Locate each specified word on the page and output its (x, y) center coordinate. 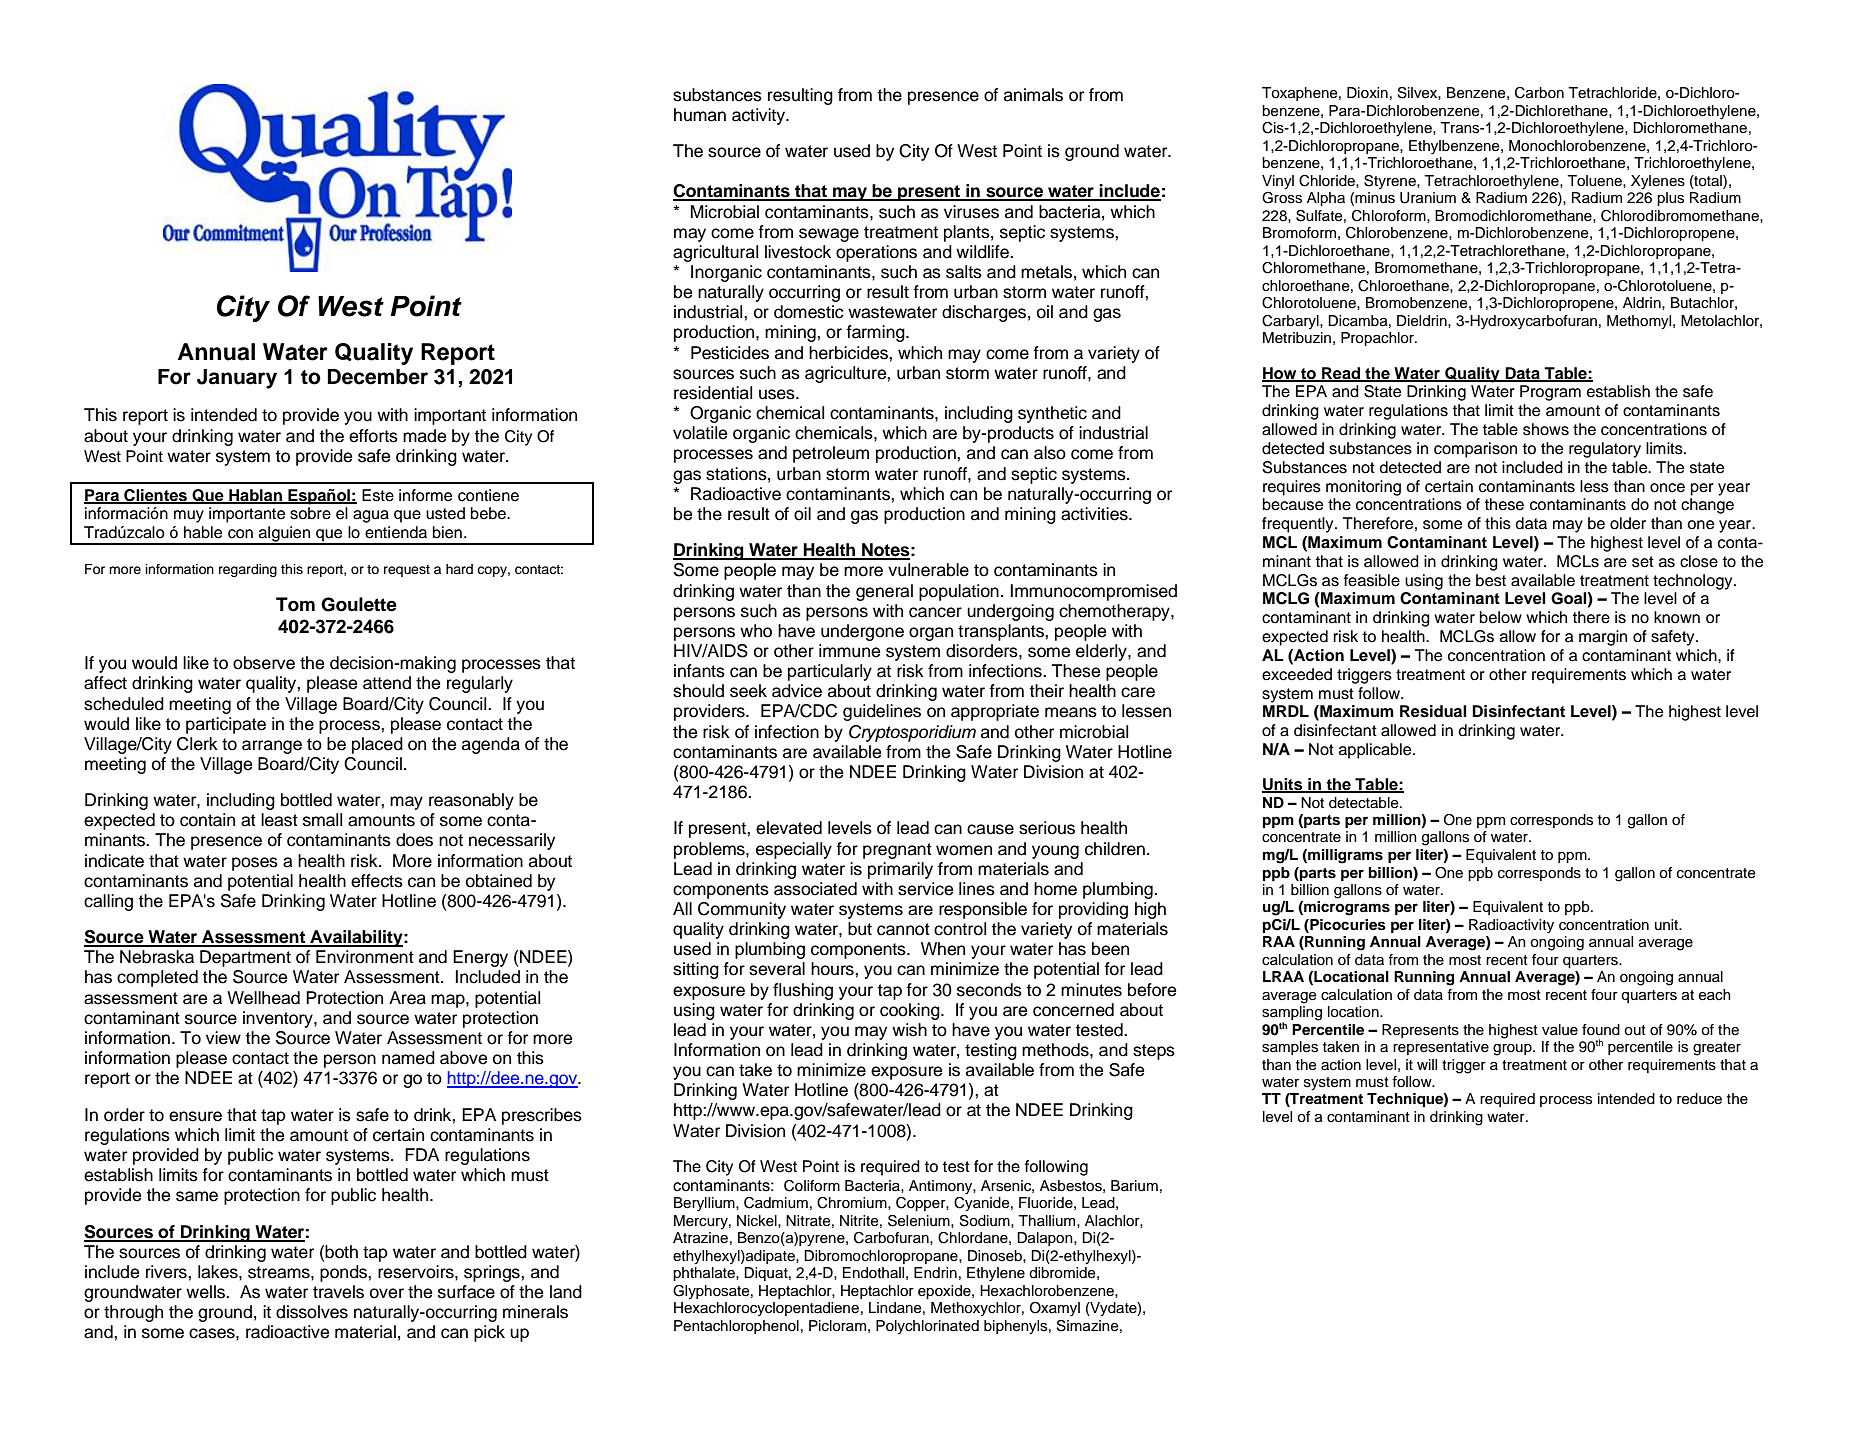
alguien (285, 535)
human (700, 115)
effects (377, 881)
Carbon (1539, 93)
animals (1033, 95)
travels (338, 1292)
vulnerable (928, 570)
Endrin (935, 1272)
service (925, 889)
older (1628, 523)
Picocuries (1347, 926)
